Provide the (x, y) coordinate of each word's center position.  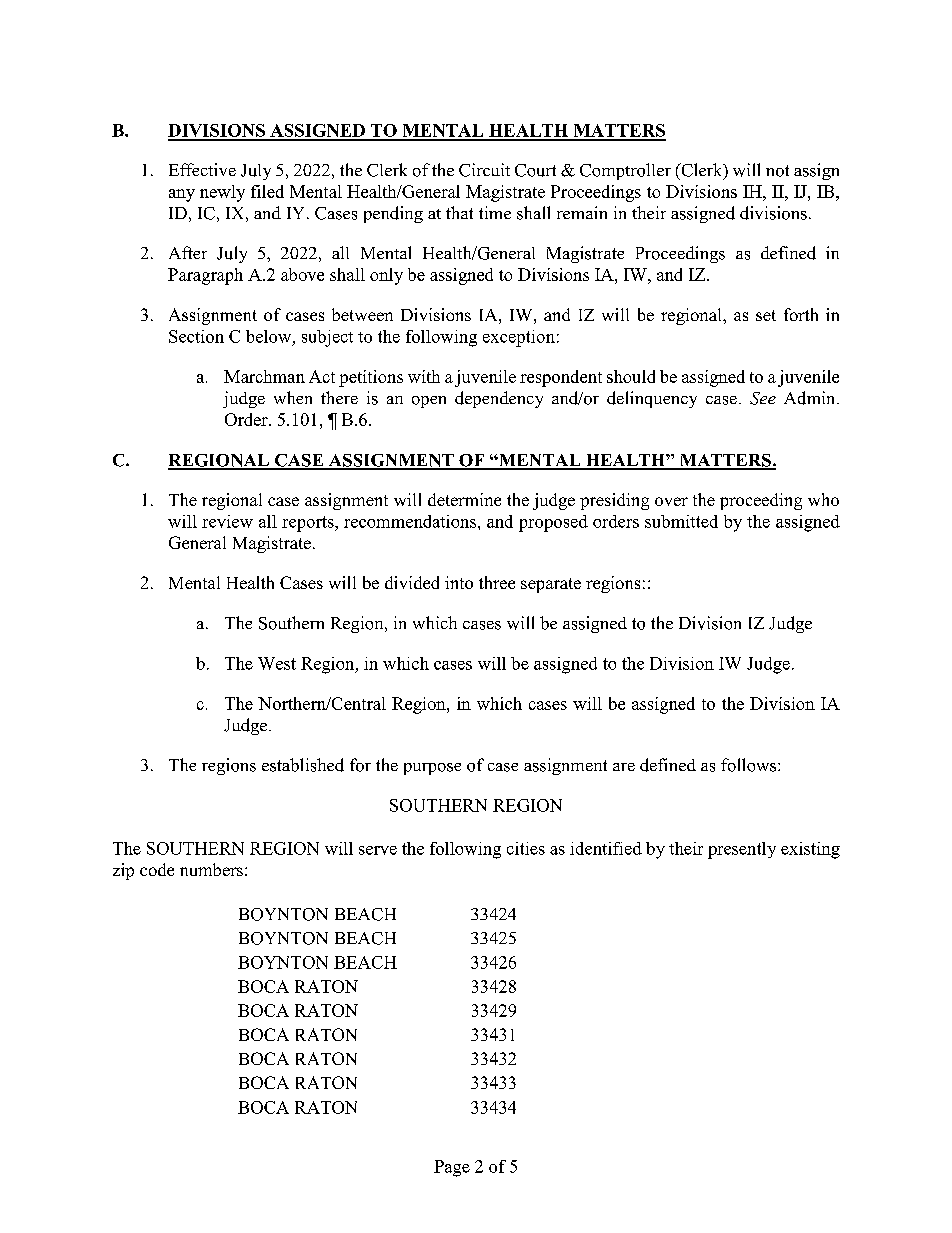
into (459, 582)
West (277, 663)
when (293, 397)
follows (750, 765)
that (459, 212)
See (763, 398)
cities (526, 848)
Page (452, 1168)
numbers (211, 869)
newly (222, 193)
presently (742, 850)
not (777, 171)
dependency (499, 399)
